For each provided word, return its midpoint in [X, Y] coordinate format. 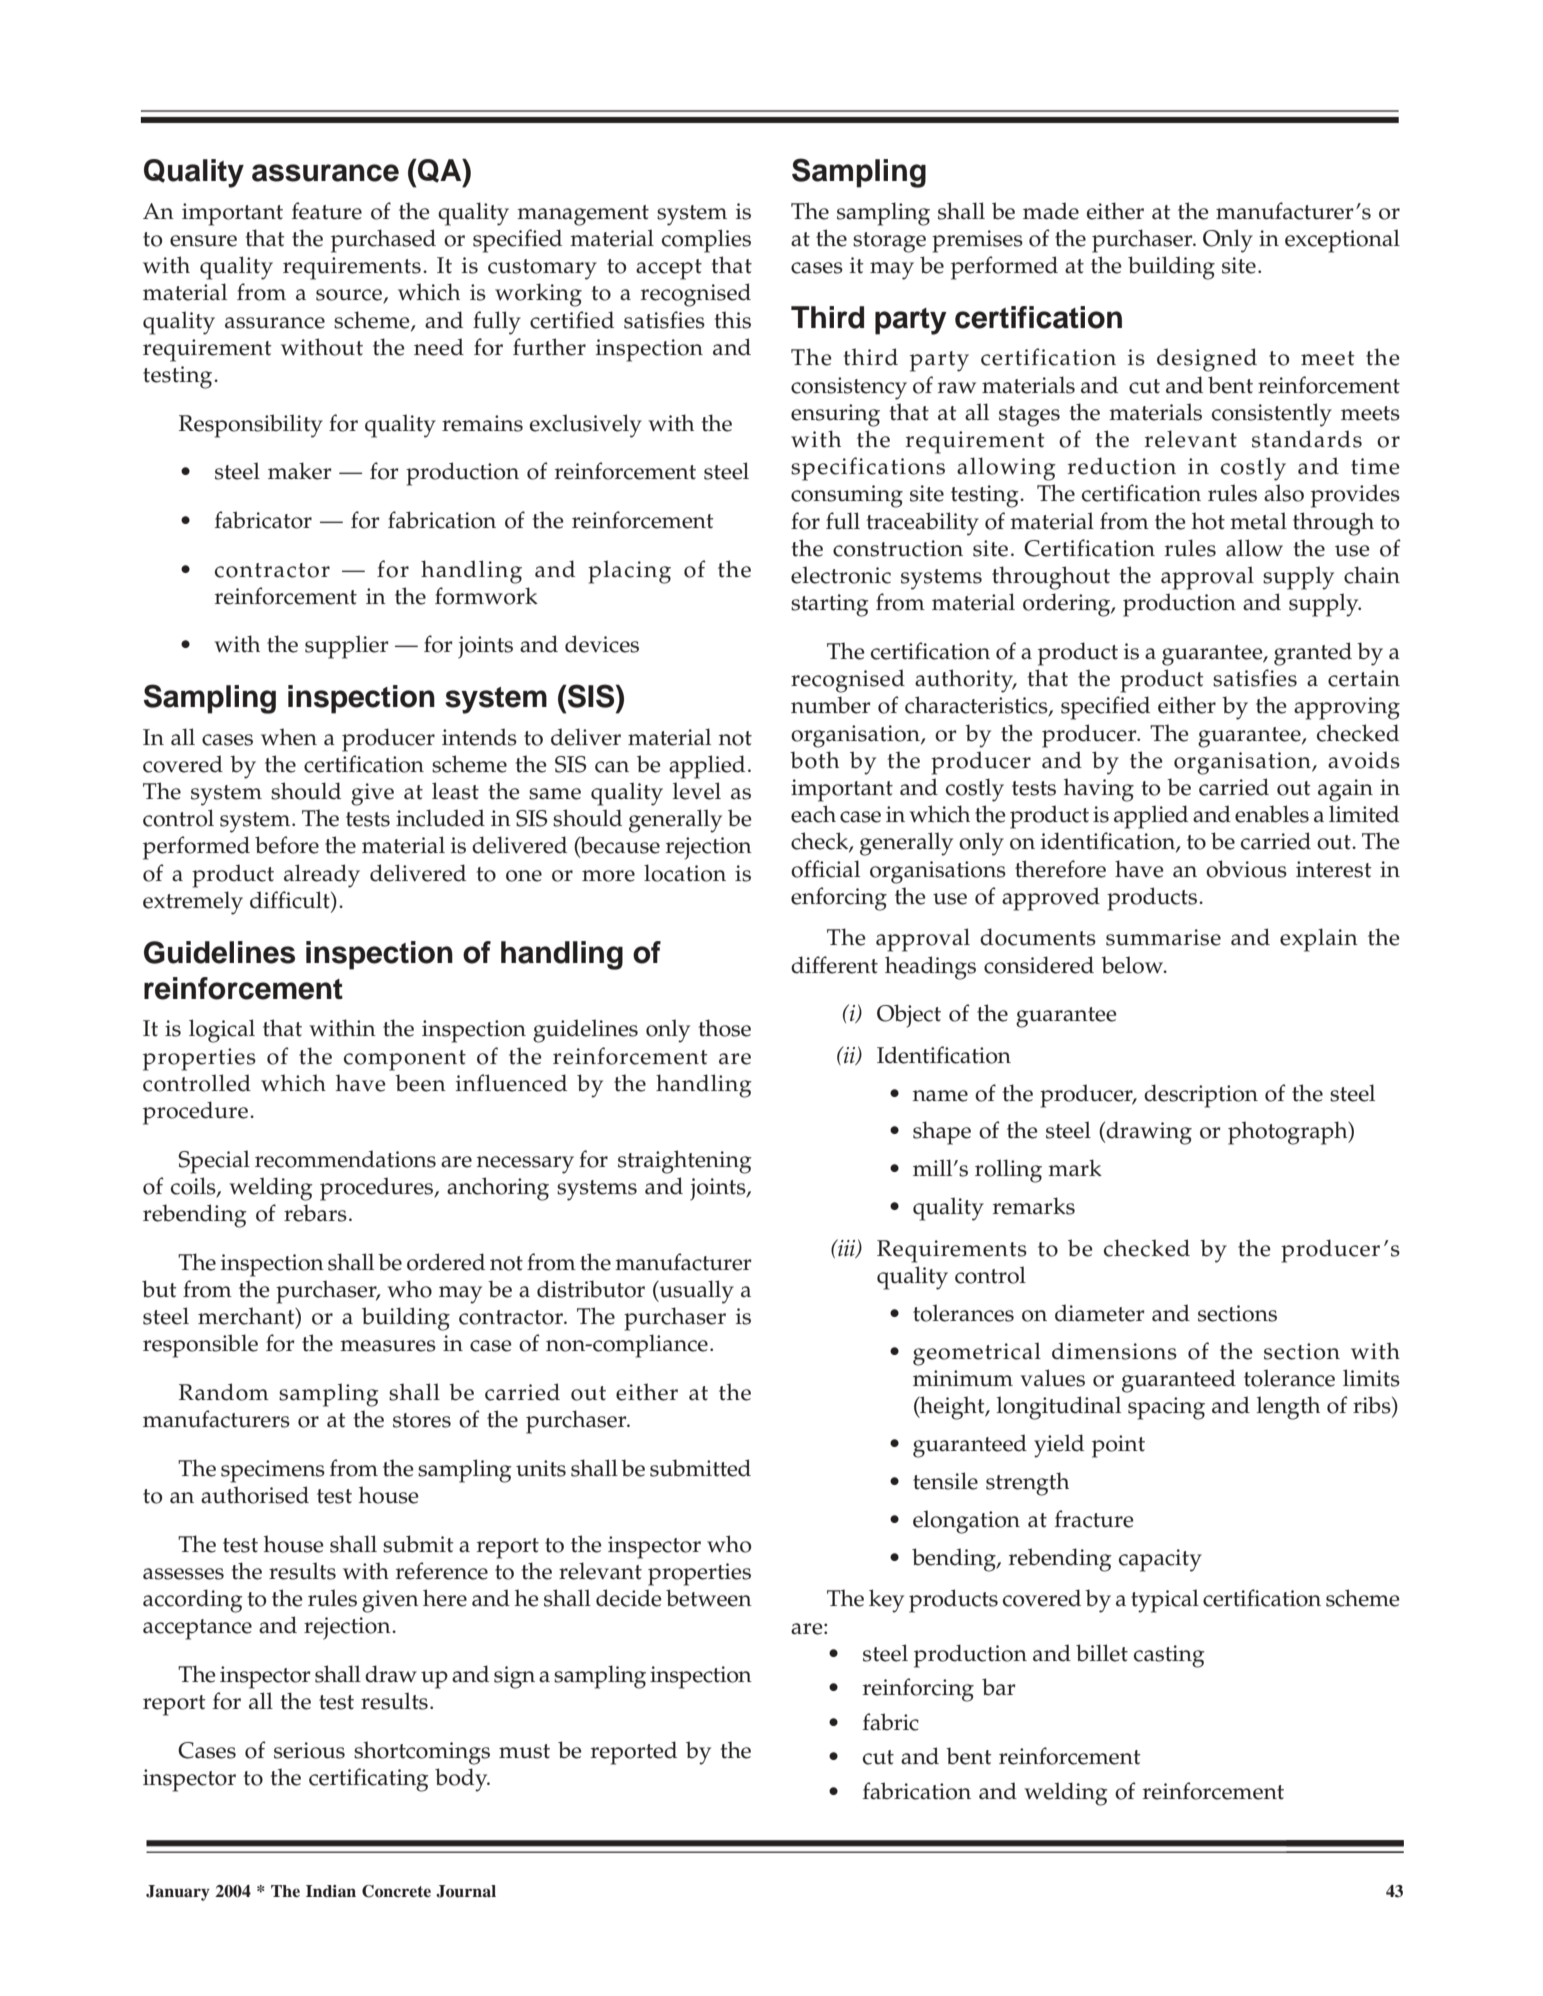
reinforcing [918, 1690]
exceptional [1342, 241]
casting [1169, 1656]
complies [706, 241]
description [1201, 1096]
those [724, 1028]
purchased [383, 241]
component [405, 1060]
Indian [331, 1891]
